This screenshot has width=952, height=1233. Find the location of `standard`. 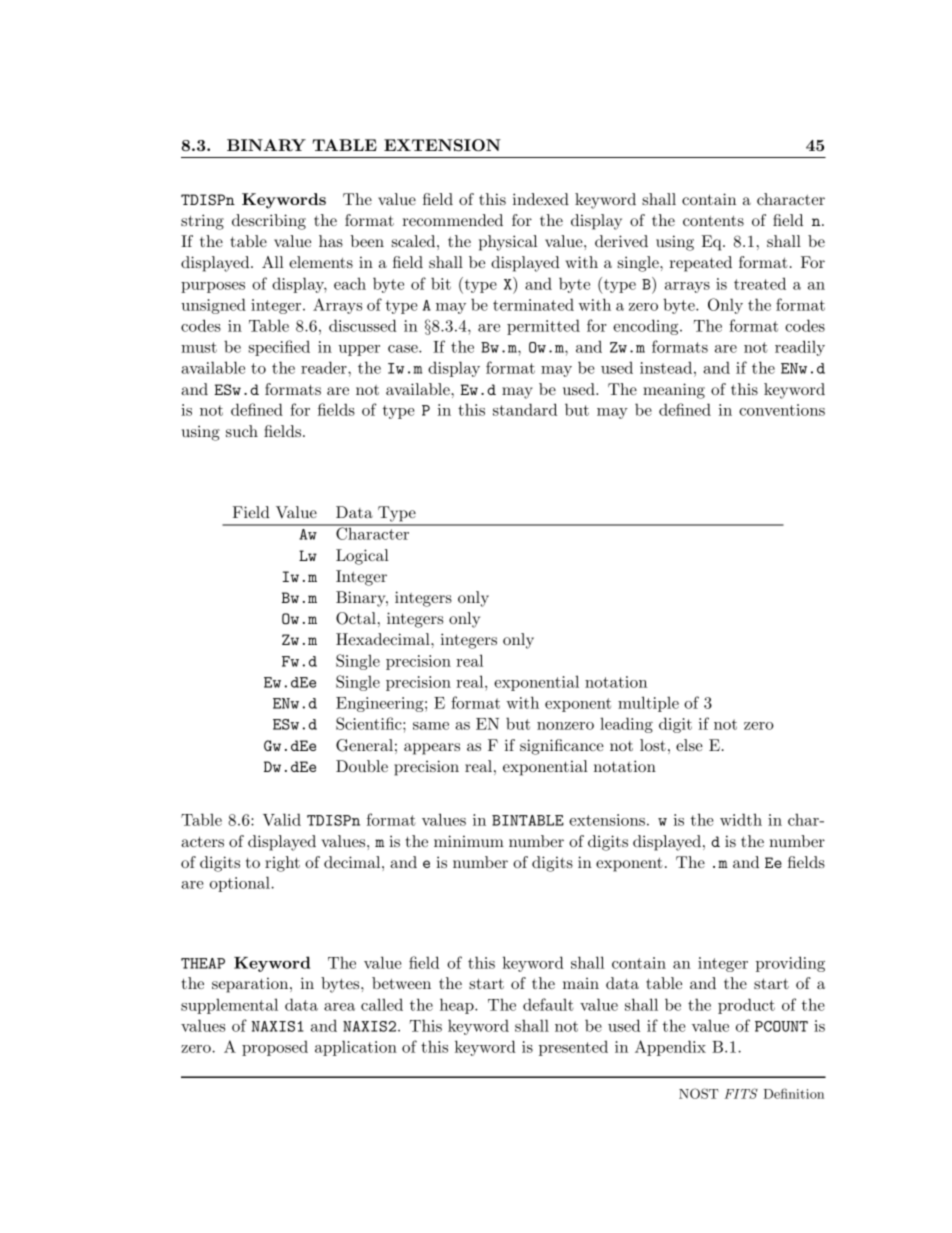

standard is located at coordinates (525, 409).
